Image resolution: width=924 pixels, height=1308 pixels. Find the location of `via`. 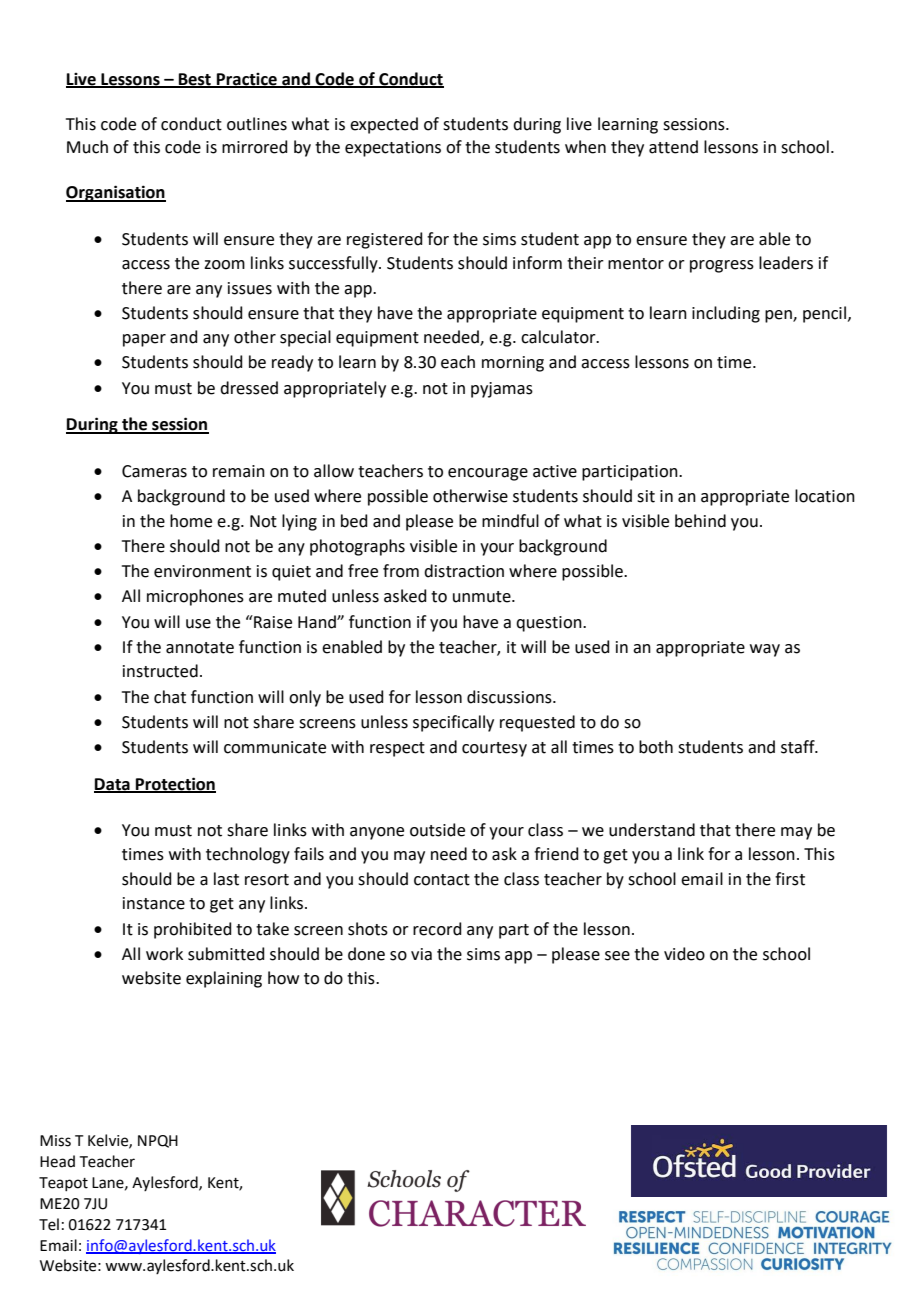

via is located at coordinates (421, 954).
